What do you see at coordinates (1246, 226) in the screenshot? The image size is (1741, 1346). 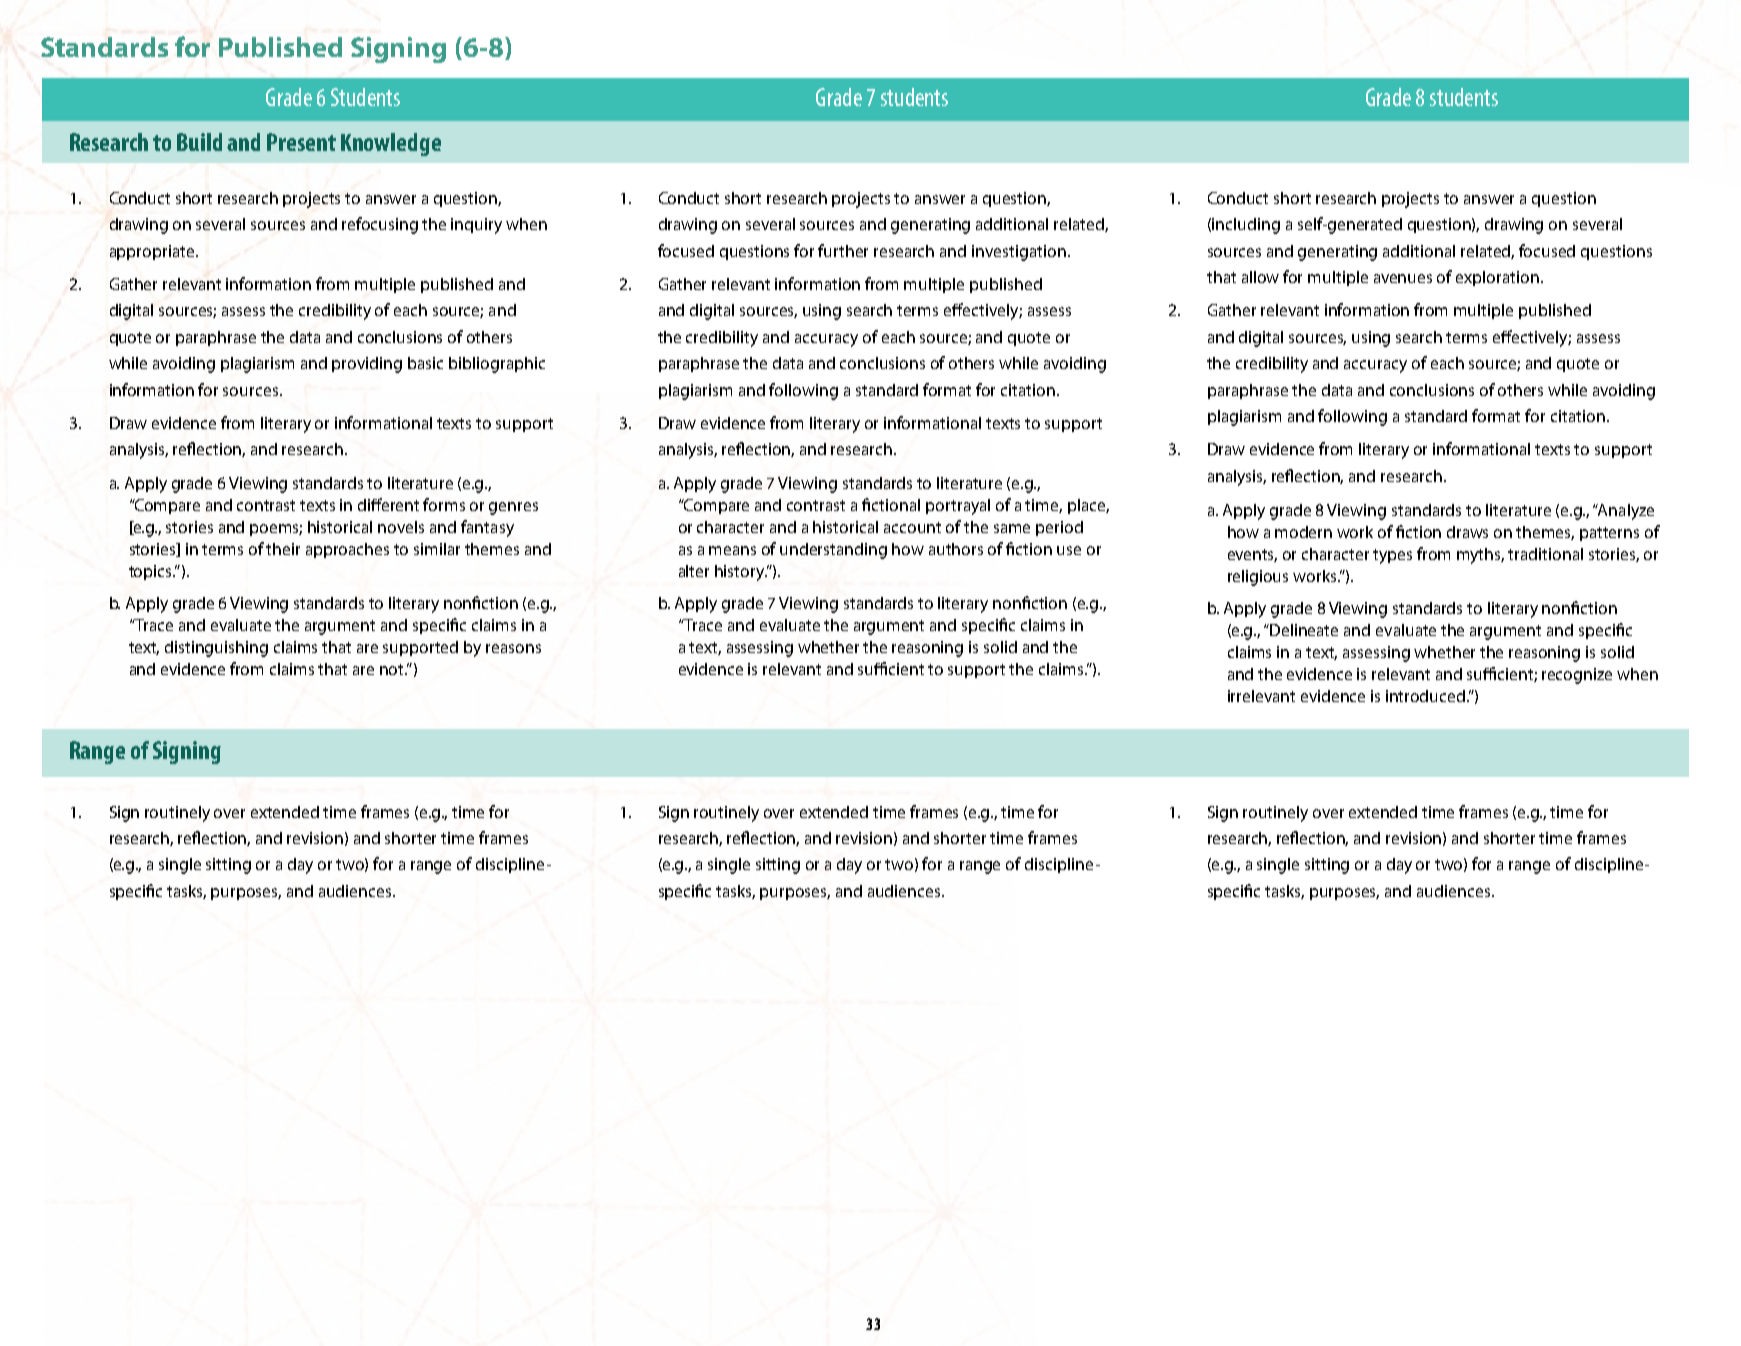 I see `including` at bounding box center [1246, 226].
